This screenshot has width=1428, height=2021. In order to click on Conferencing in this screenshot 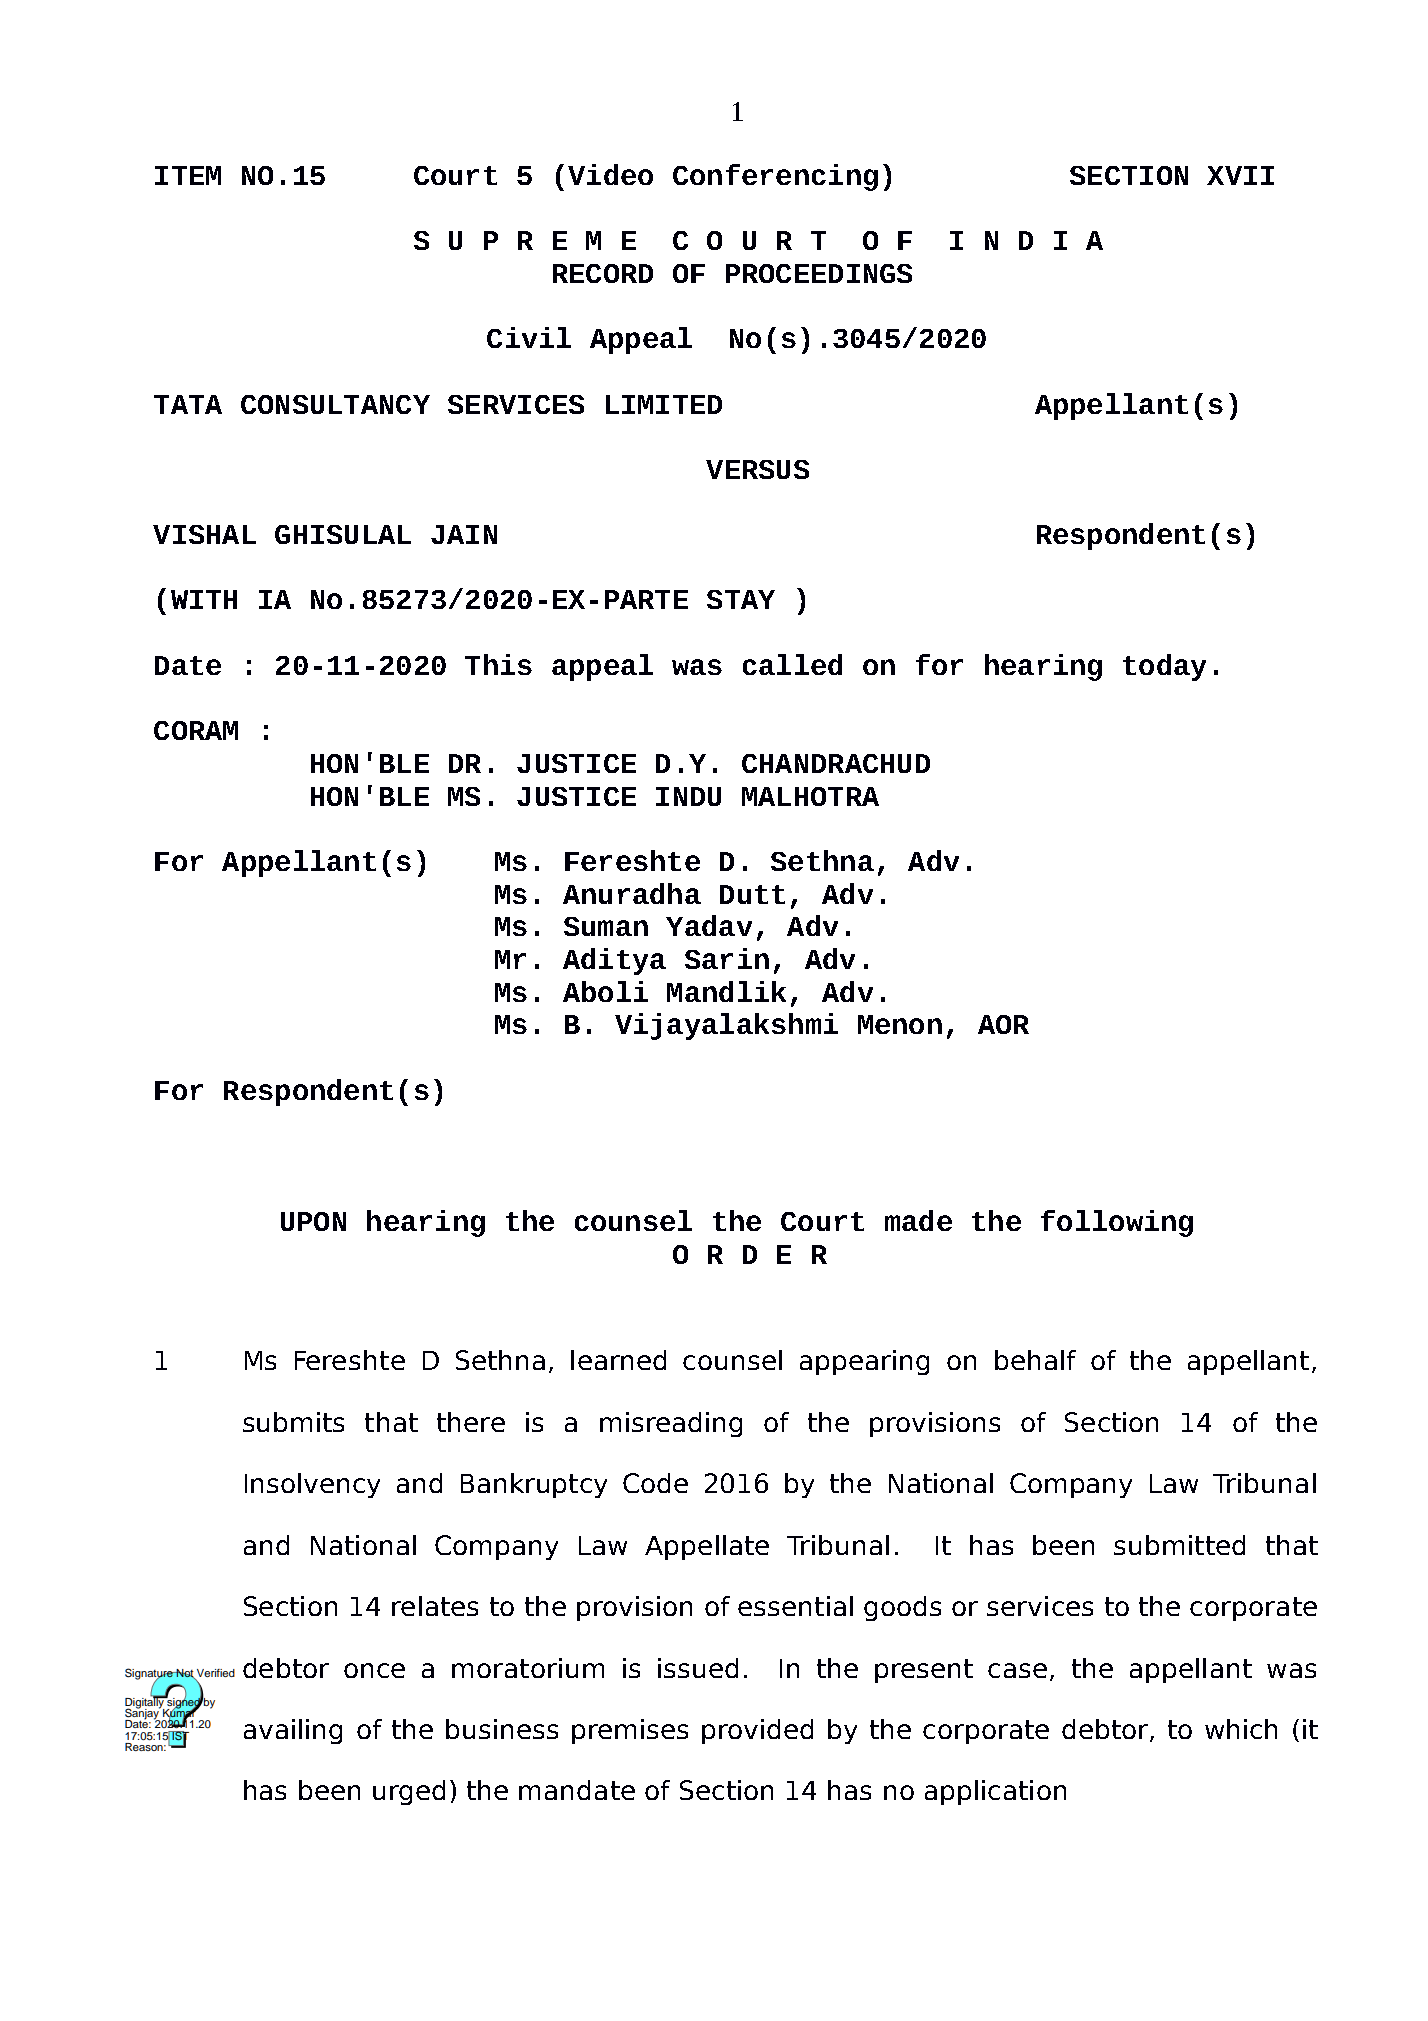, I will do `click(775, 177)`.
